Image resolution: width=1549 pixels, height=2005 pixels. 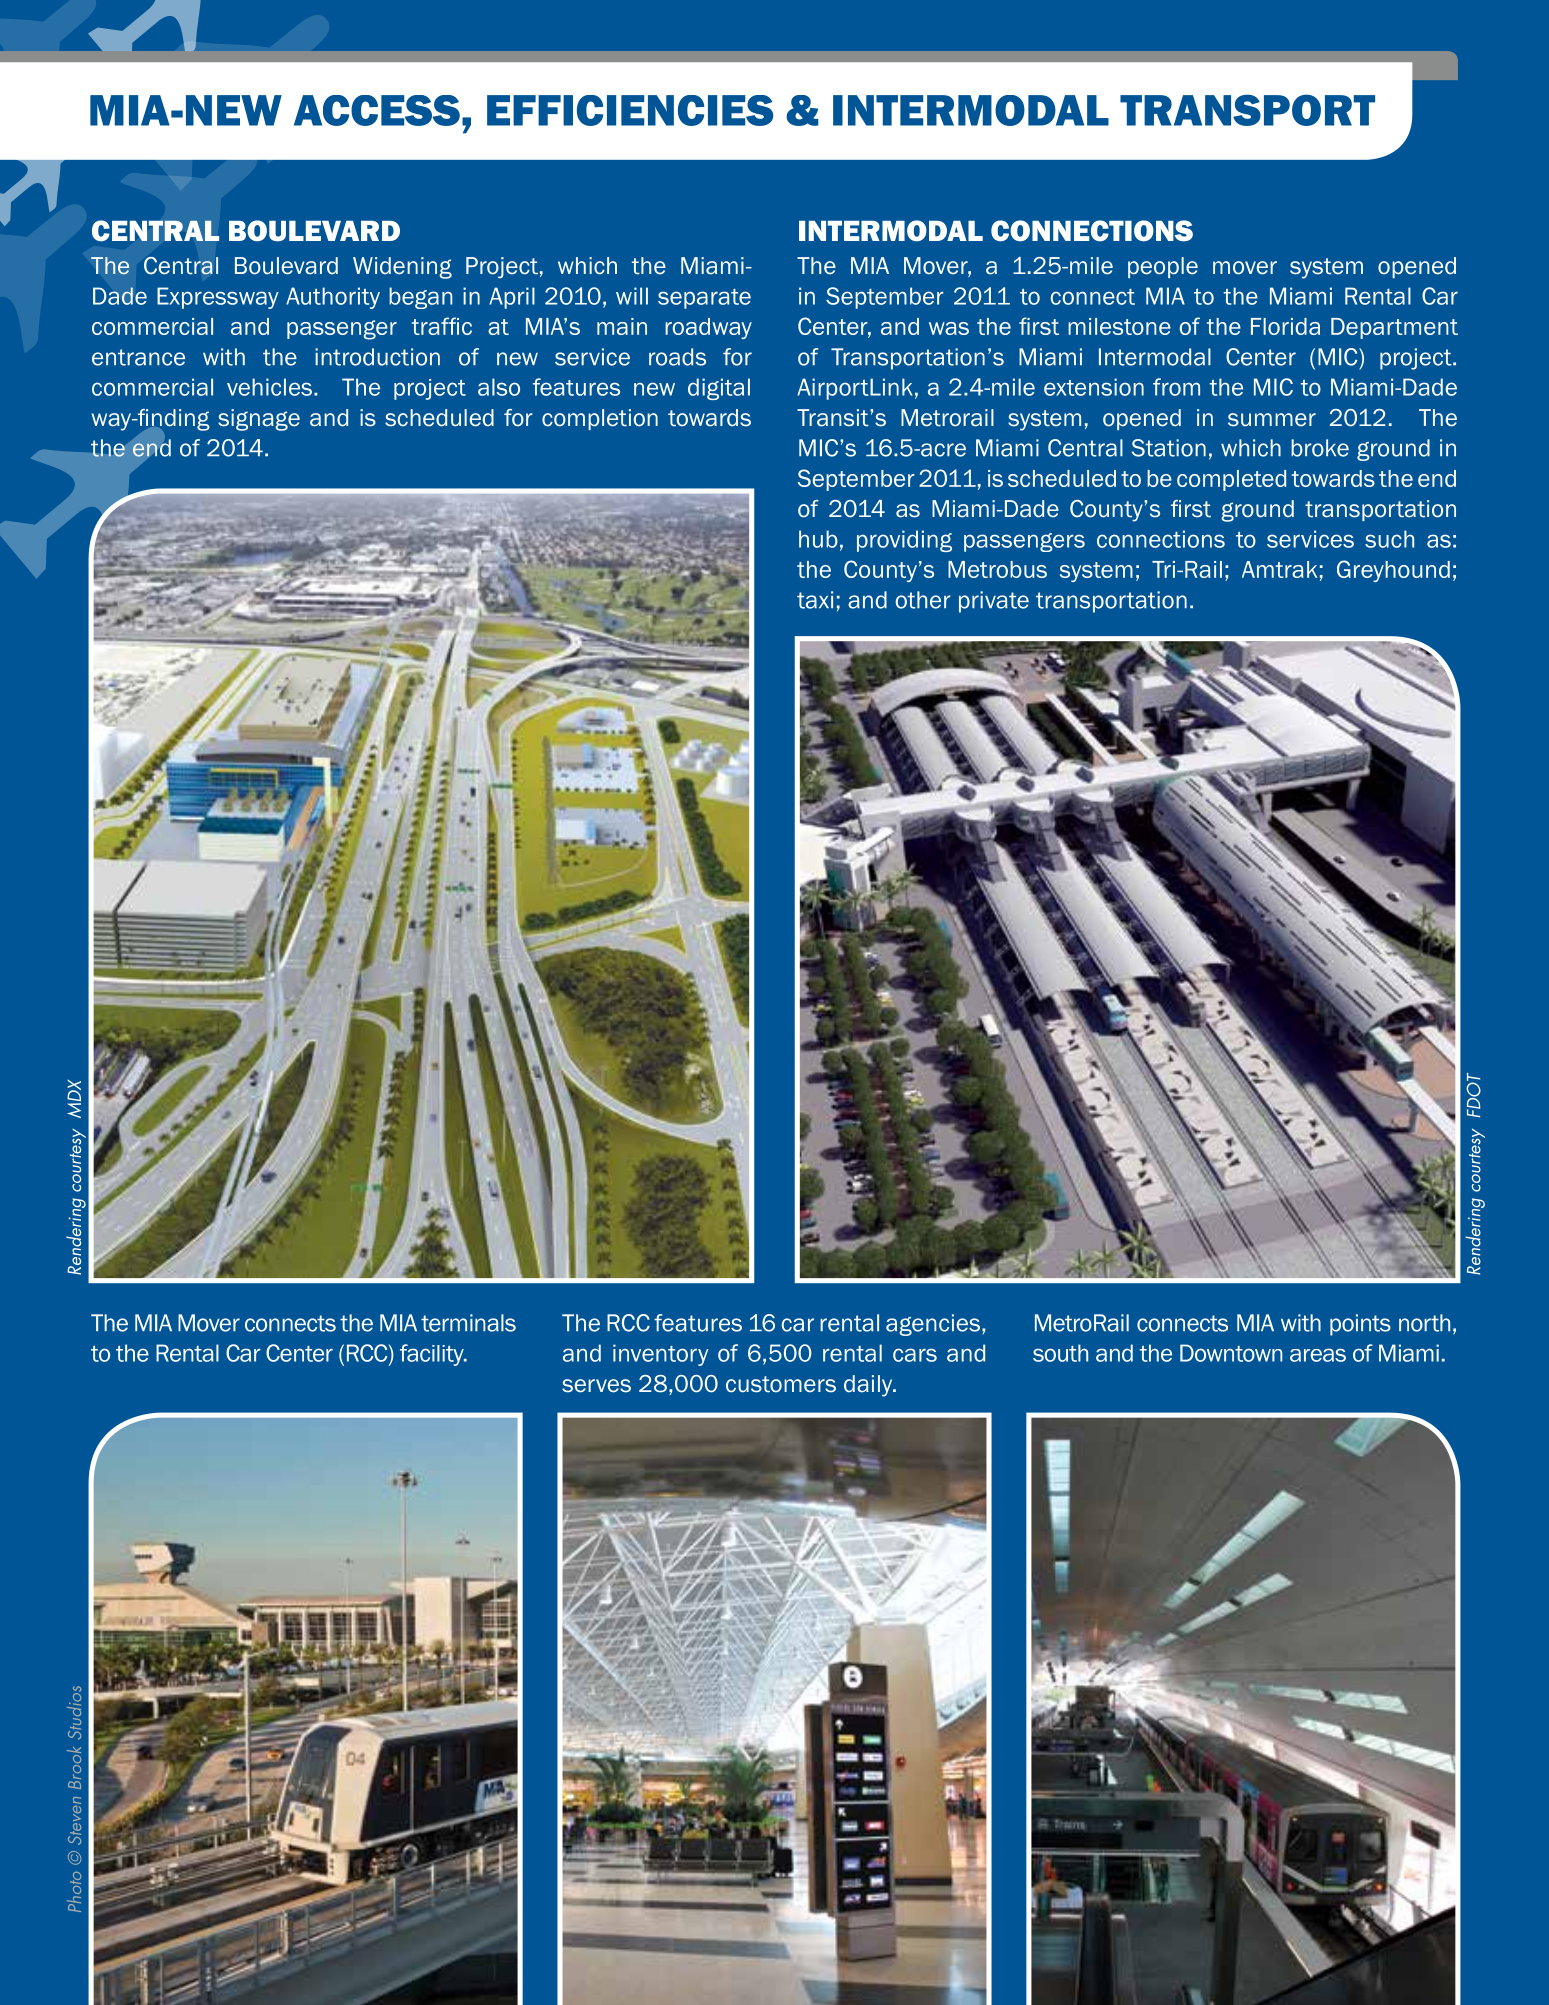 What do you see at coordinates (1272, 420) in the screenshot?
I see `summer` at bounding box center [1272, 420].
